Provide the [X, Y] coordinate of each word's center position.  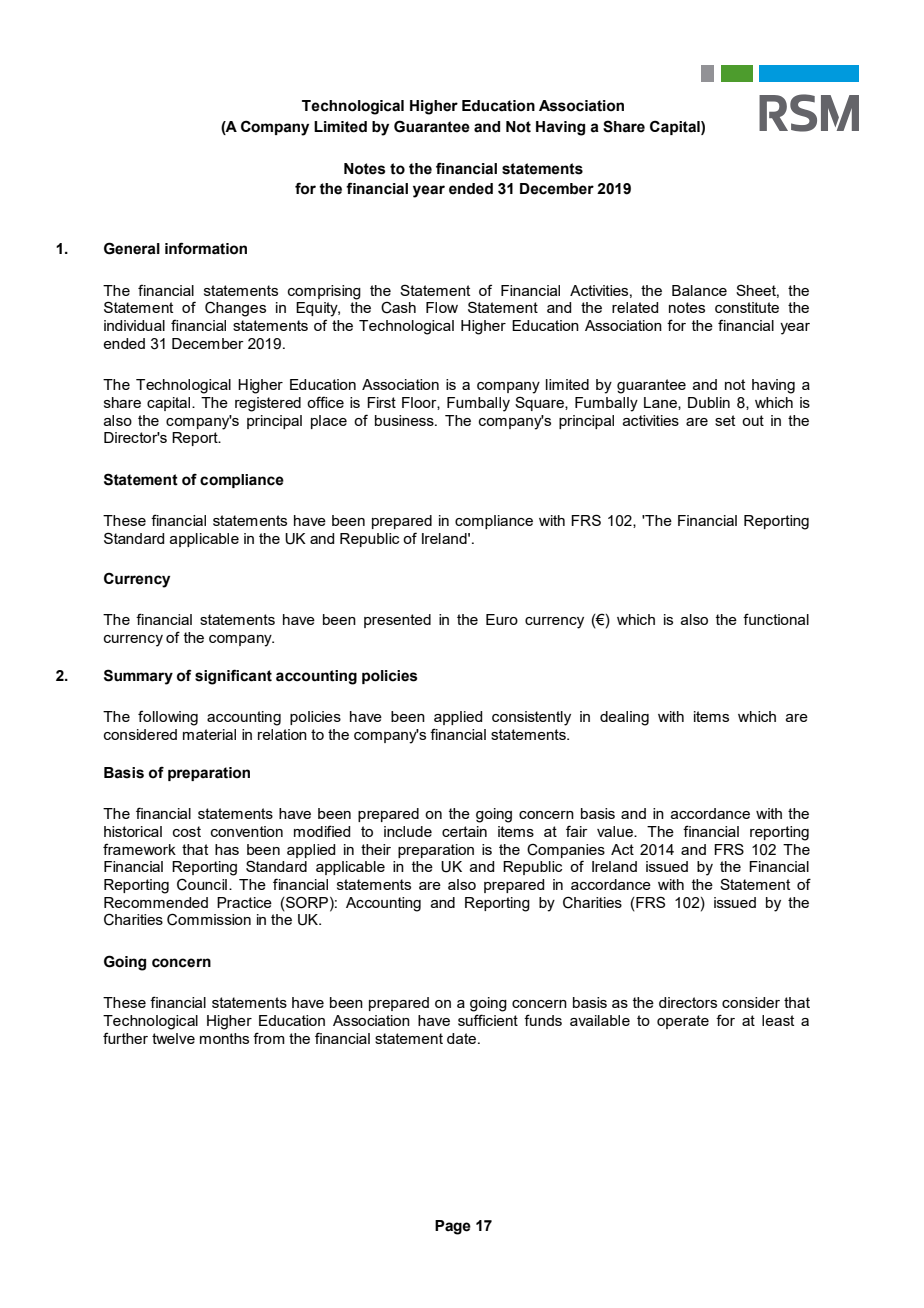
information [206, 248]
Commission [209, 919]
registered [268, 404]
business [405, 420]
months [224, 1038]
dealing [624, 718]
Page [453, 1227]
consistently [531, 718]
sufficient [488, 1020]
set [725, 420]
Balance [699, 290]
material [209, 734]
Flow [442, 307]
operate [683, 1022]
